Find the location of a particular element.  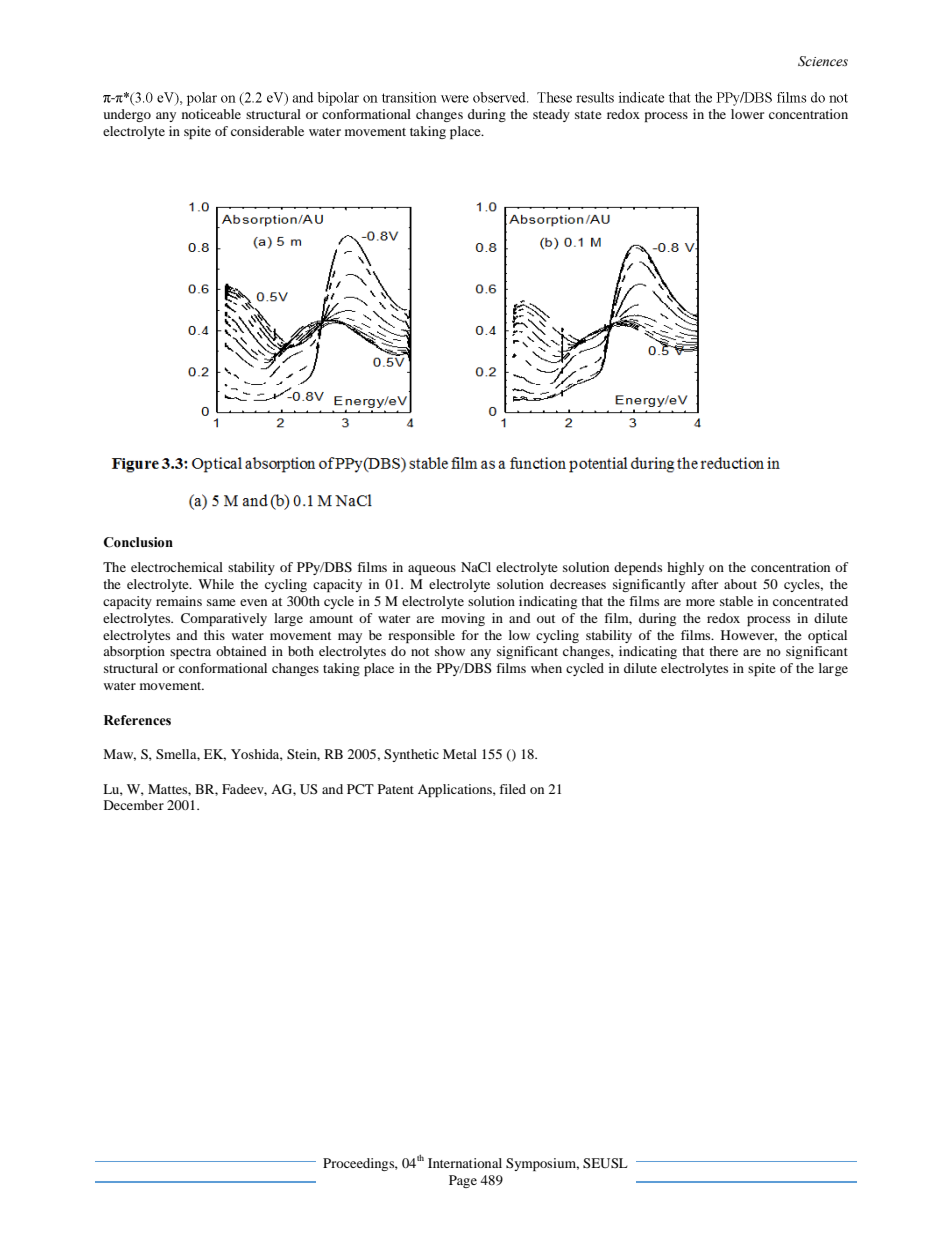

Page is located at coordinates (463, 1181).
